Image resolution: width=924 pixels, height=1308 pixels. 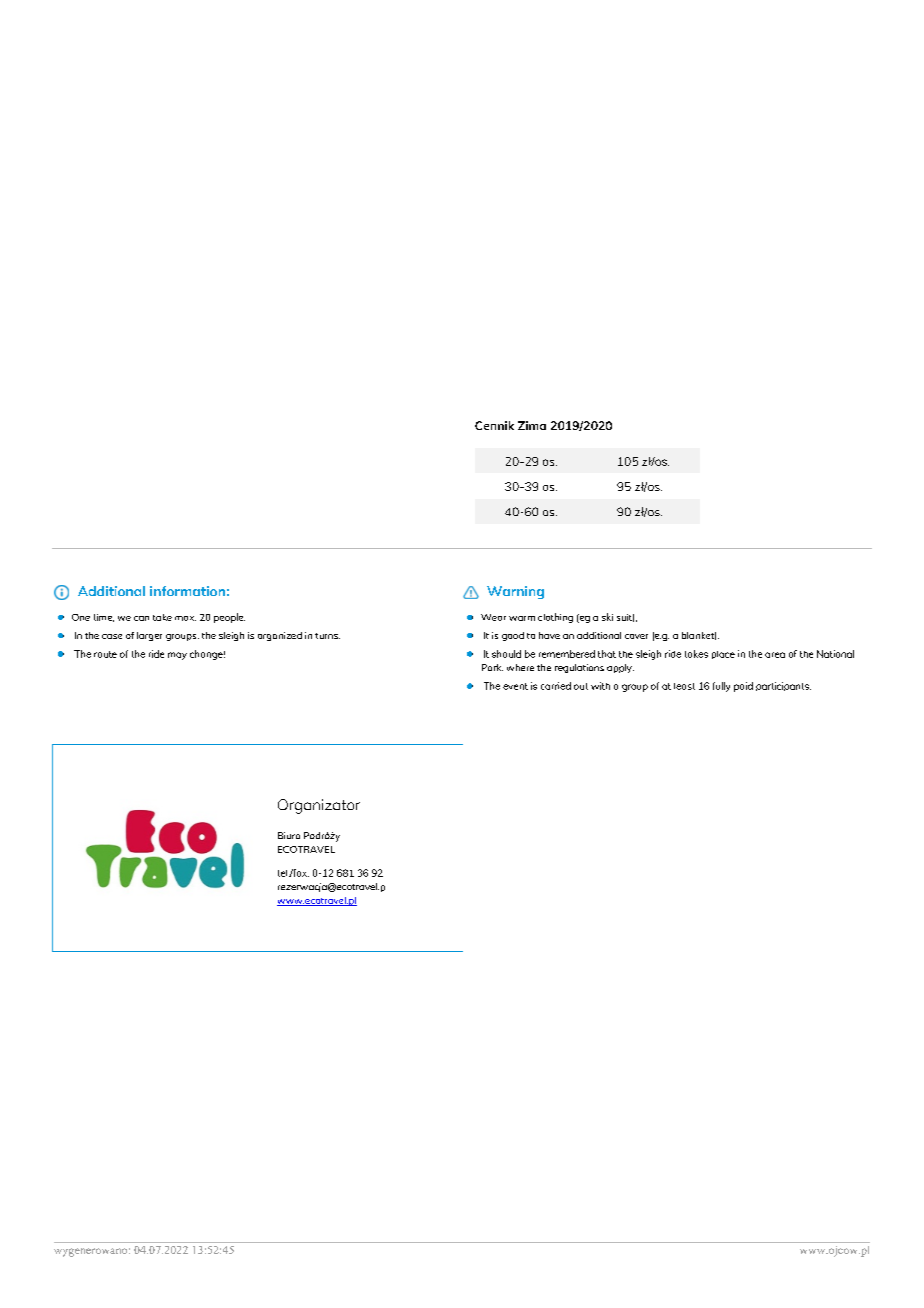 I want to click on Warning, so click(x=515, y=592).
